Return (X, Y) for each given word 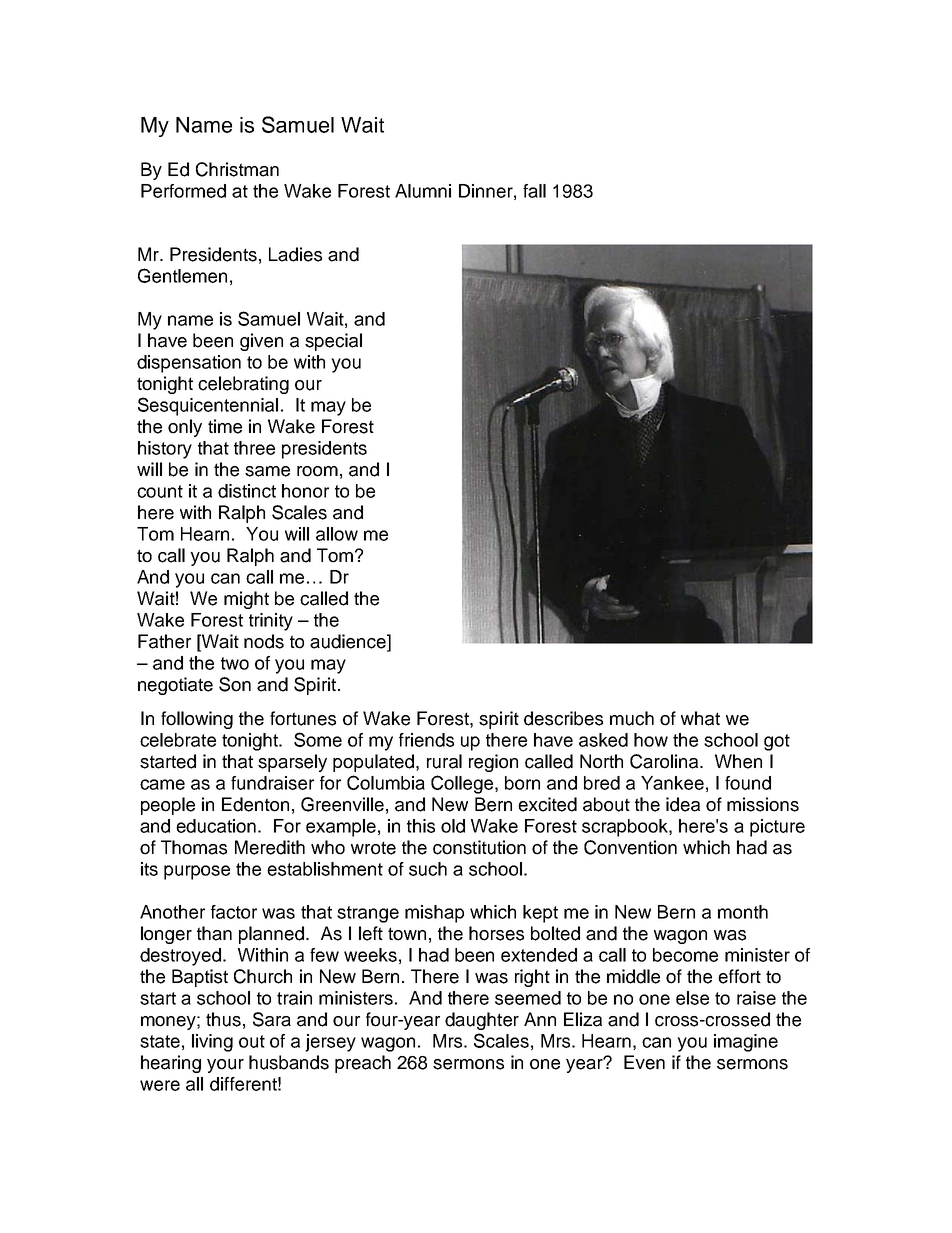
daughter (482, 1021)
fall (534, 191)
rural (444, 761)
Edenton (255, 804)
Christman (237, 169)
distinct (247, 491)
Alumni (423, 191)
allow (337, 534)
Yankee (672, 783)
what (700, 718)
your (225, 1066)
